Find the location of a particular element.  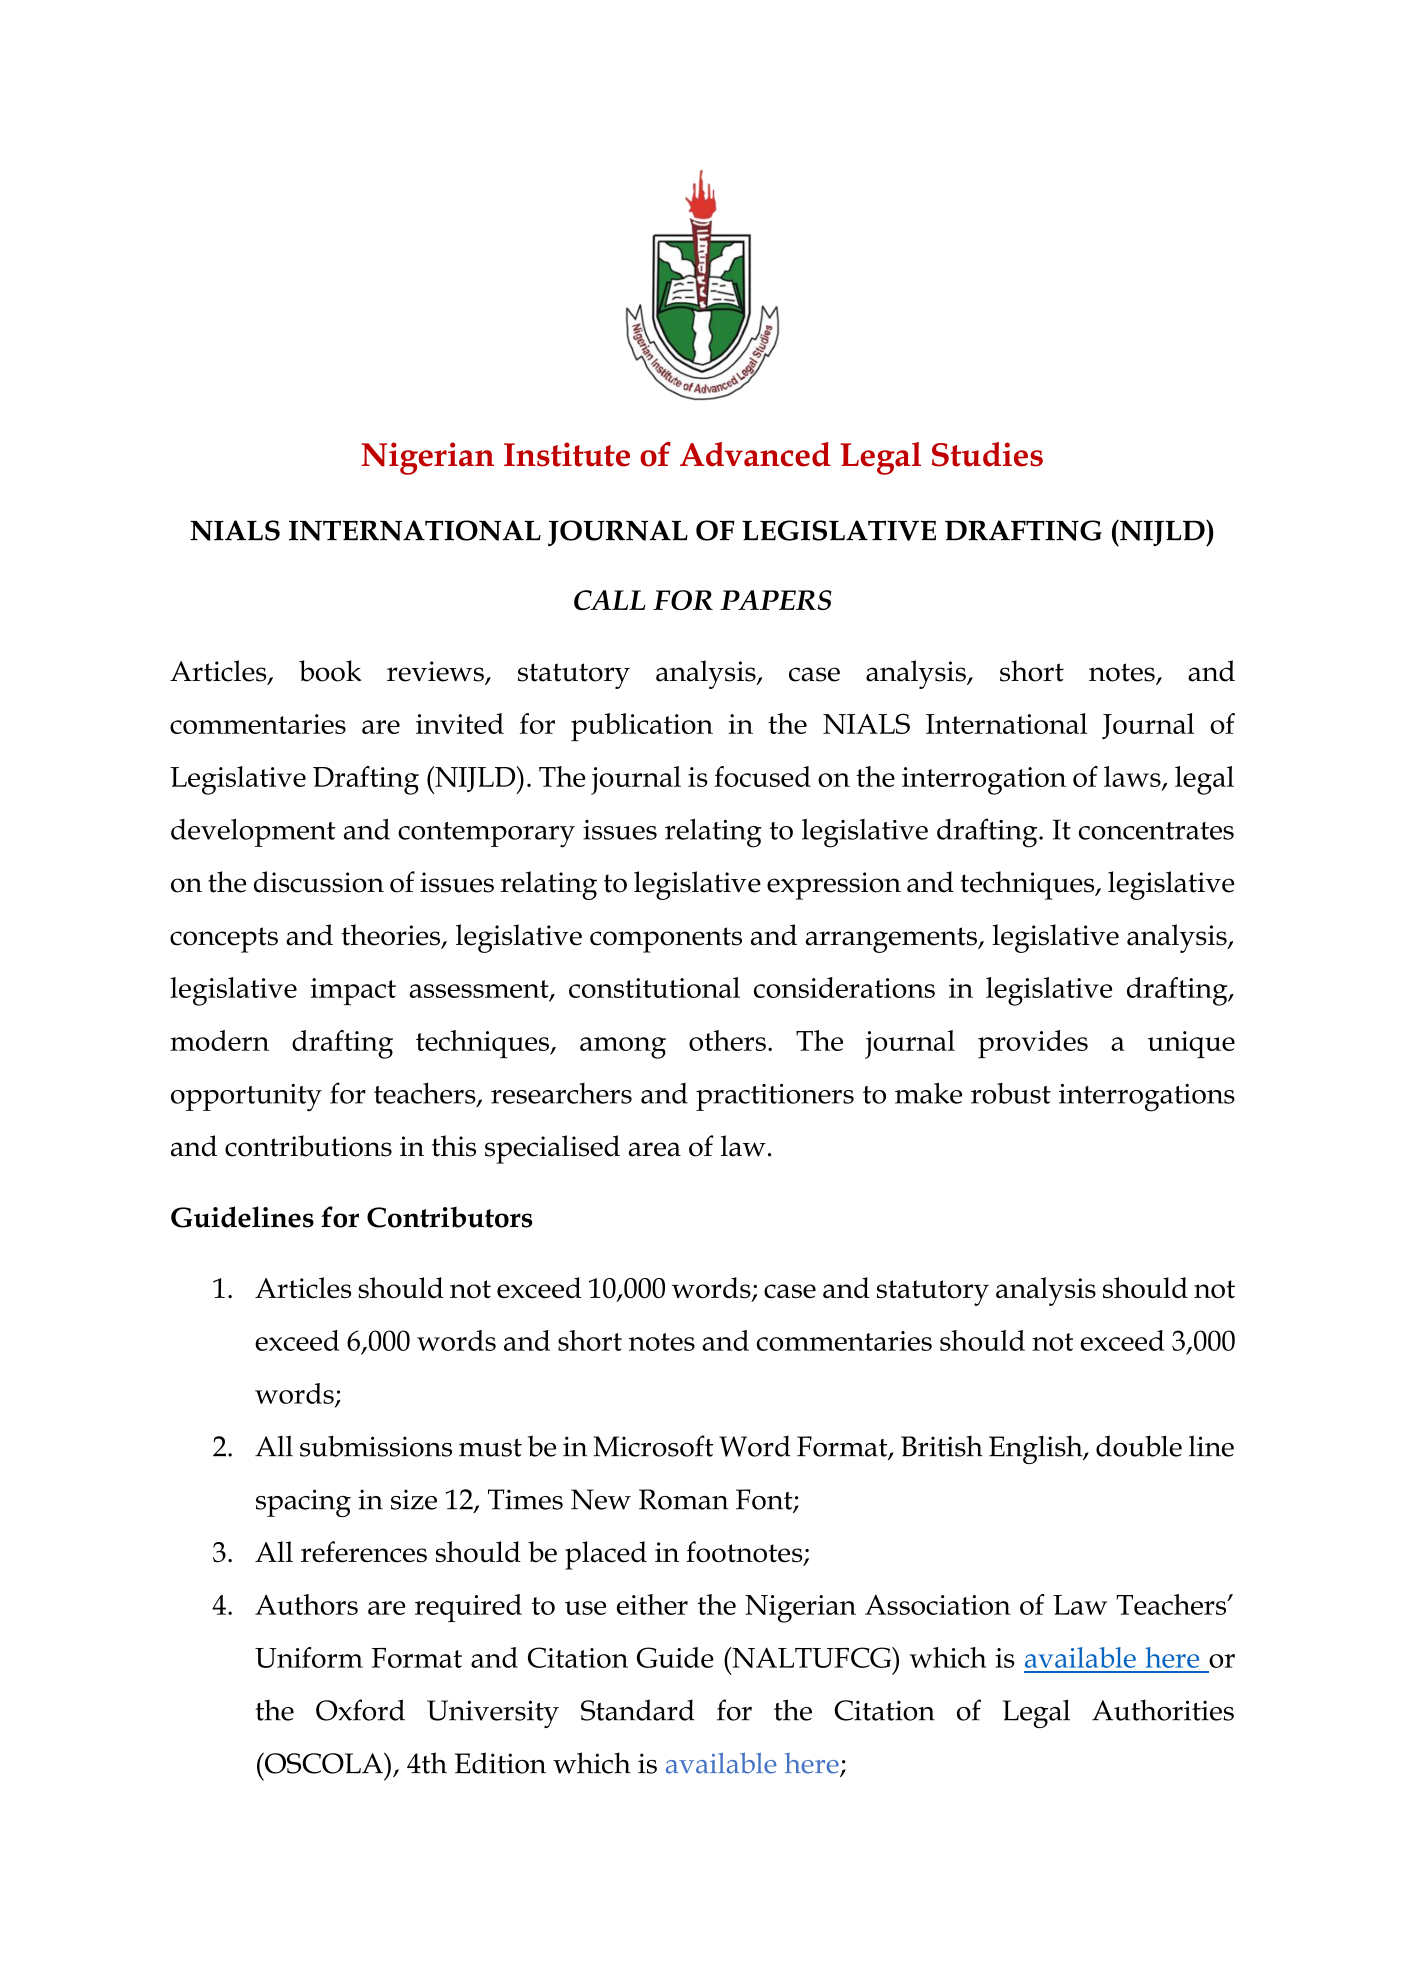

components is located at coordinates (666, 940).
